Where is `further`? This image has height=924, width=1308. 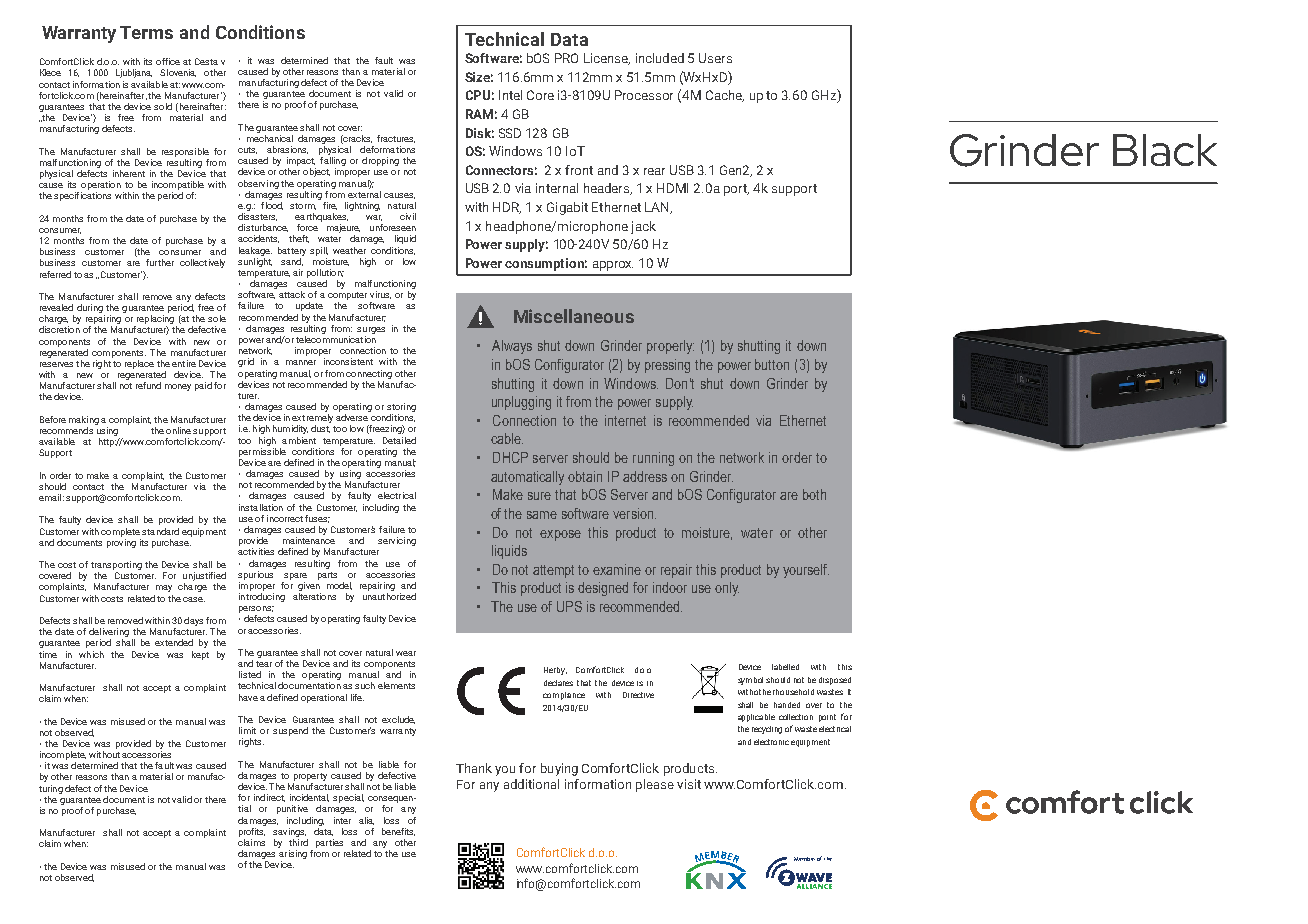 further is located at coordinates (160, 262).
